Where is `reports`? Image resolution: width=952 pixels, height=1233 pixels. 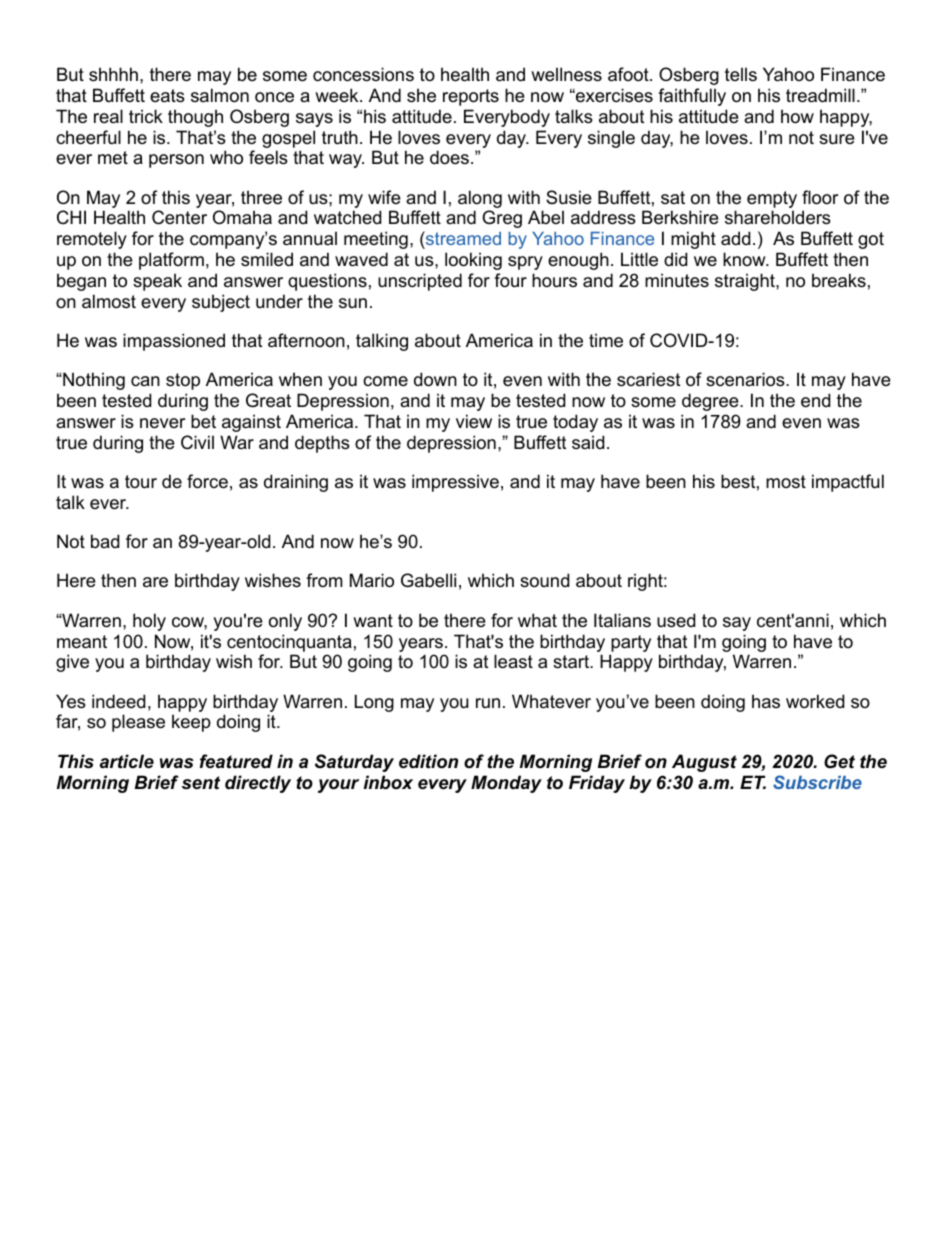
reports is located at coordinates (471, 97).
